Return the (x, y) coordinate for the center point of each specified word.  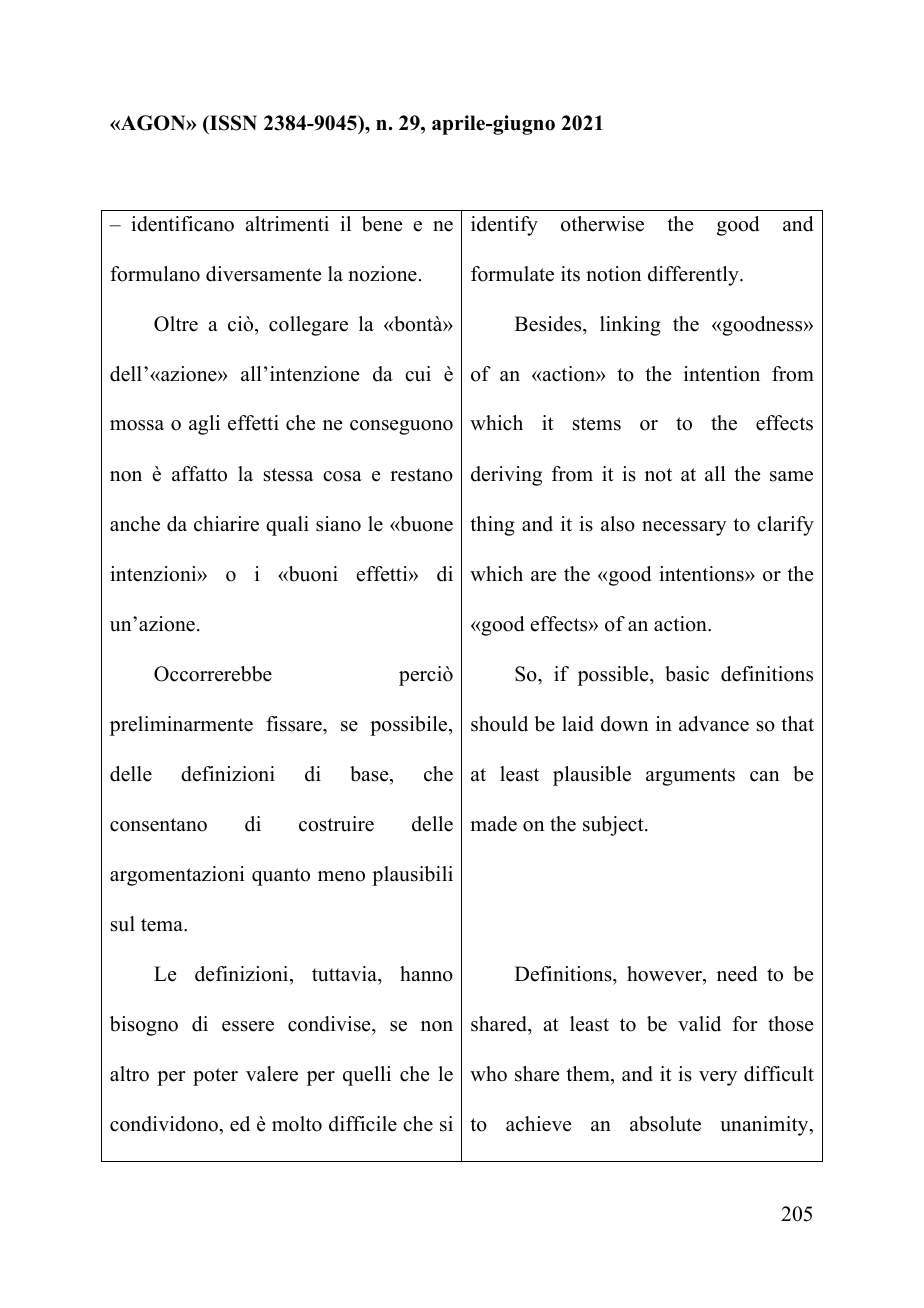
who (488, 1074)
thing (492, 526)
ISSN (232, 123)
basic (687, 674)
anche (135, 524)
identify (504, 226)
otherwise (602, 224)
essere (248, 1026)
